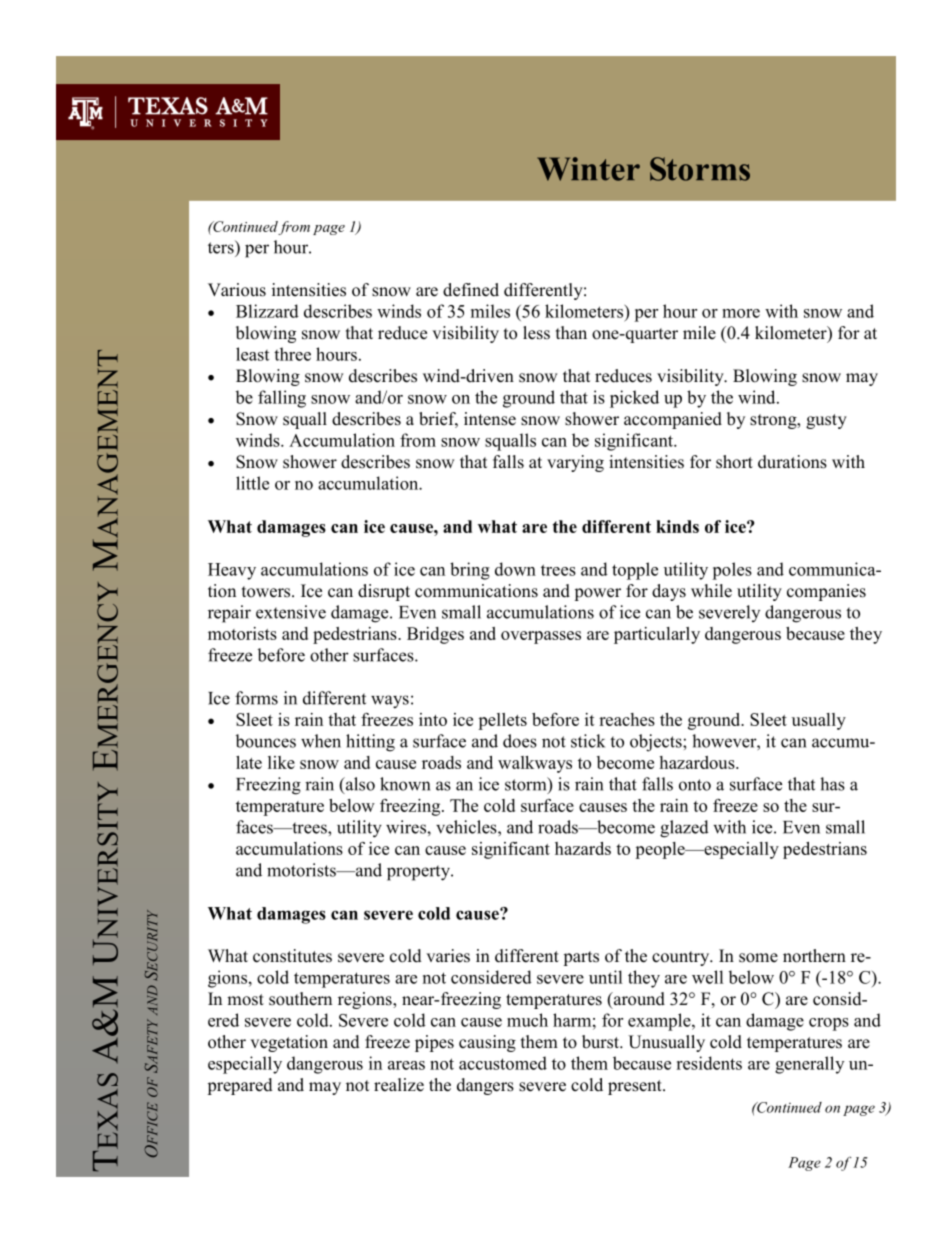  What do you see at coordinates (684, 829) in the image?
I see `glazed` at bounding box center [684, 829].
